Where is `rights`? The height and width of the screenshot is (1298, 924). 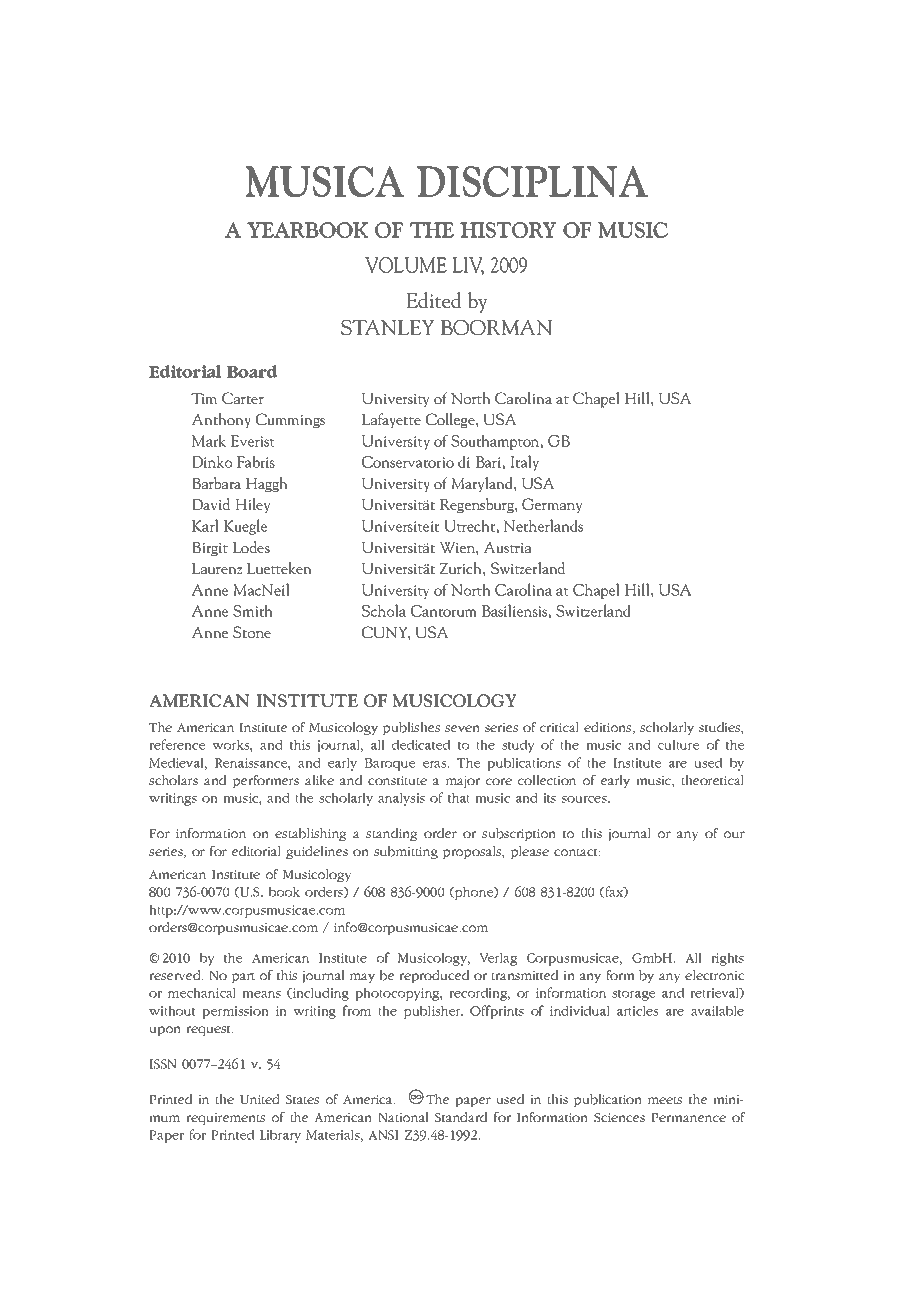
rights is located at coordinates (727, 959).
